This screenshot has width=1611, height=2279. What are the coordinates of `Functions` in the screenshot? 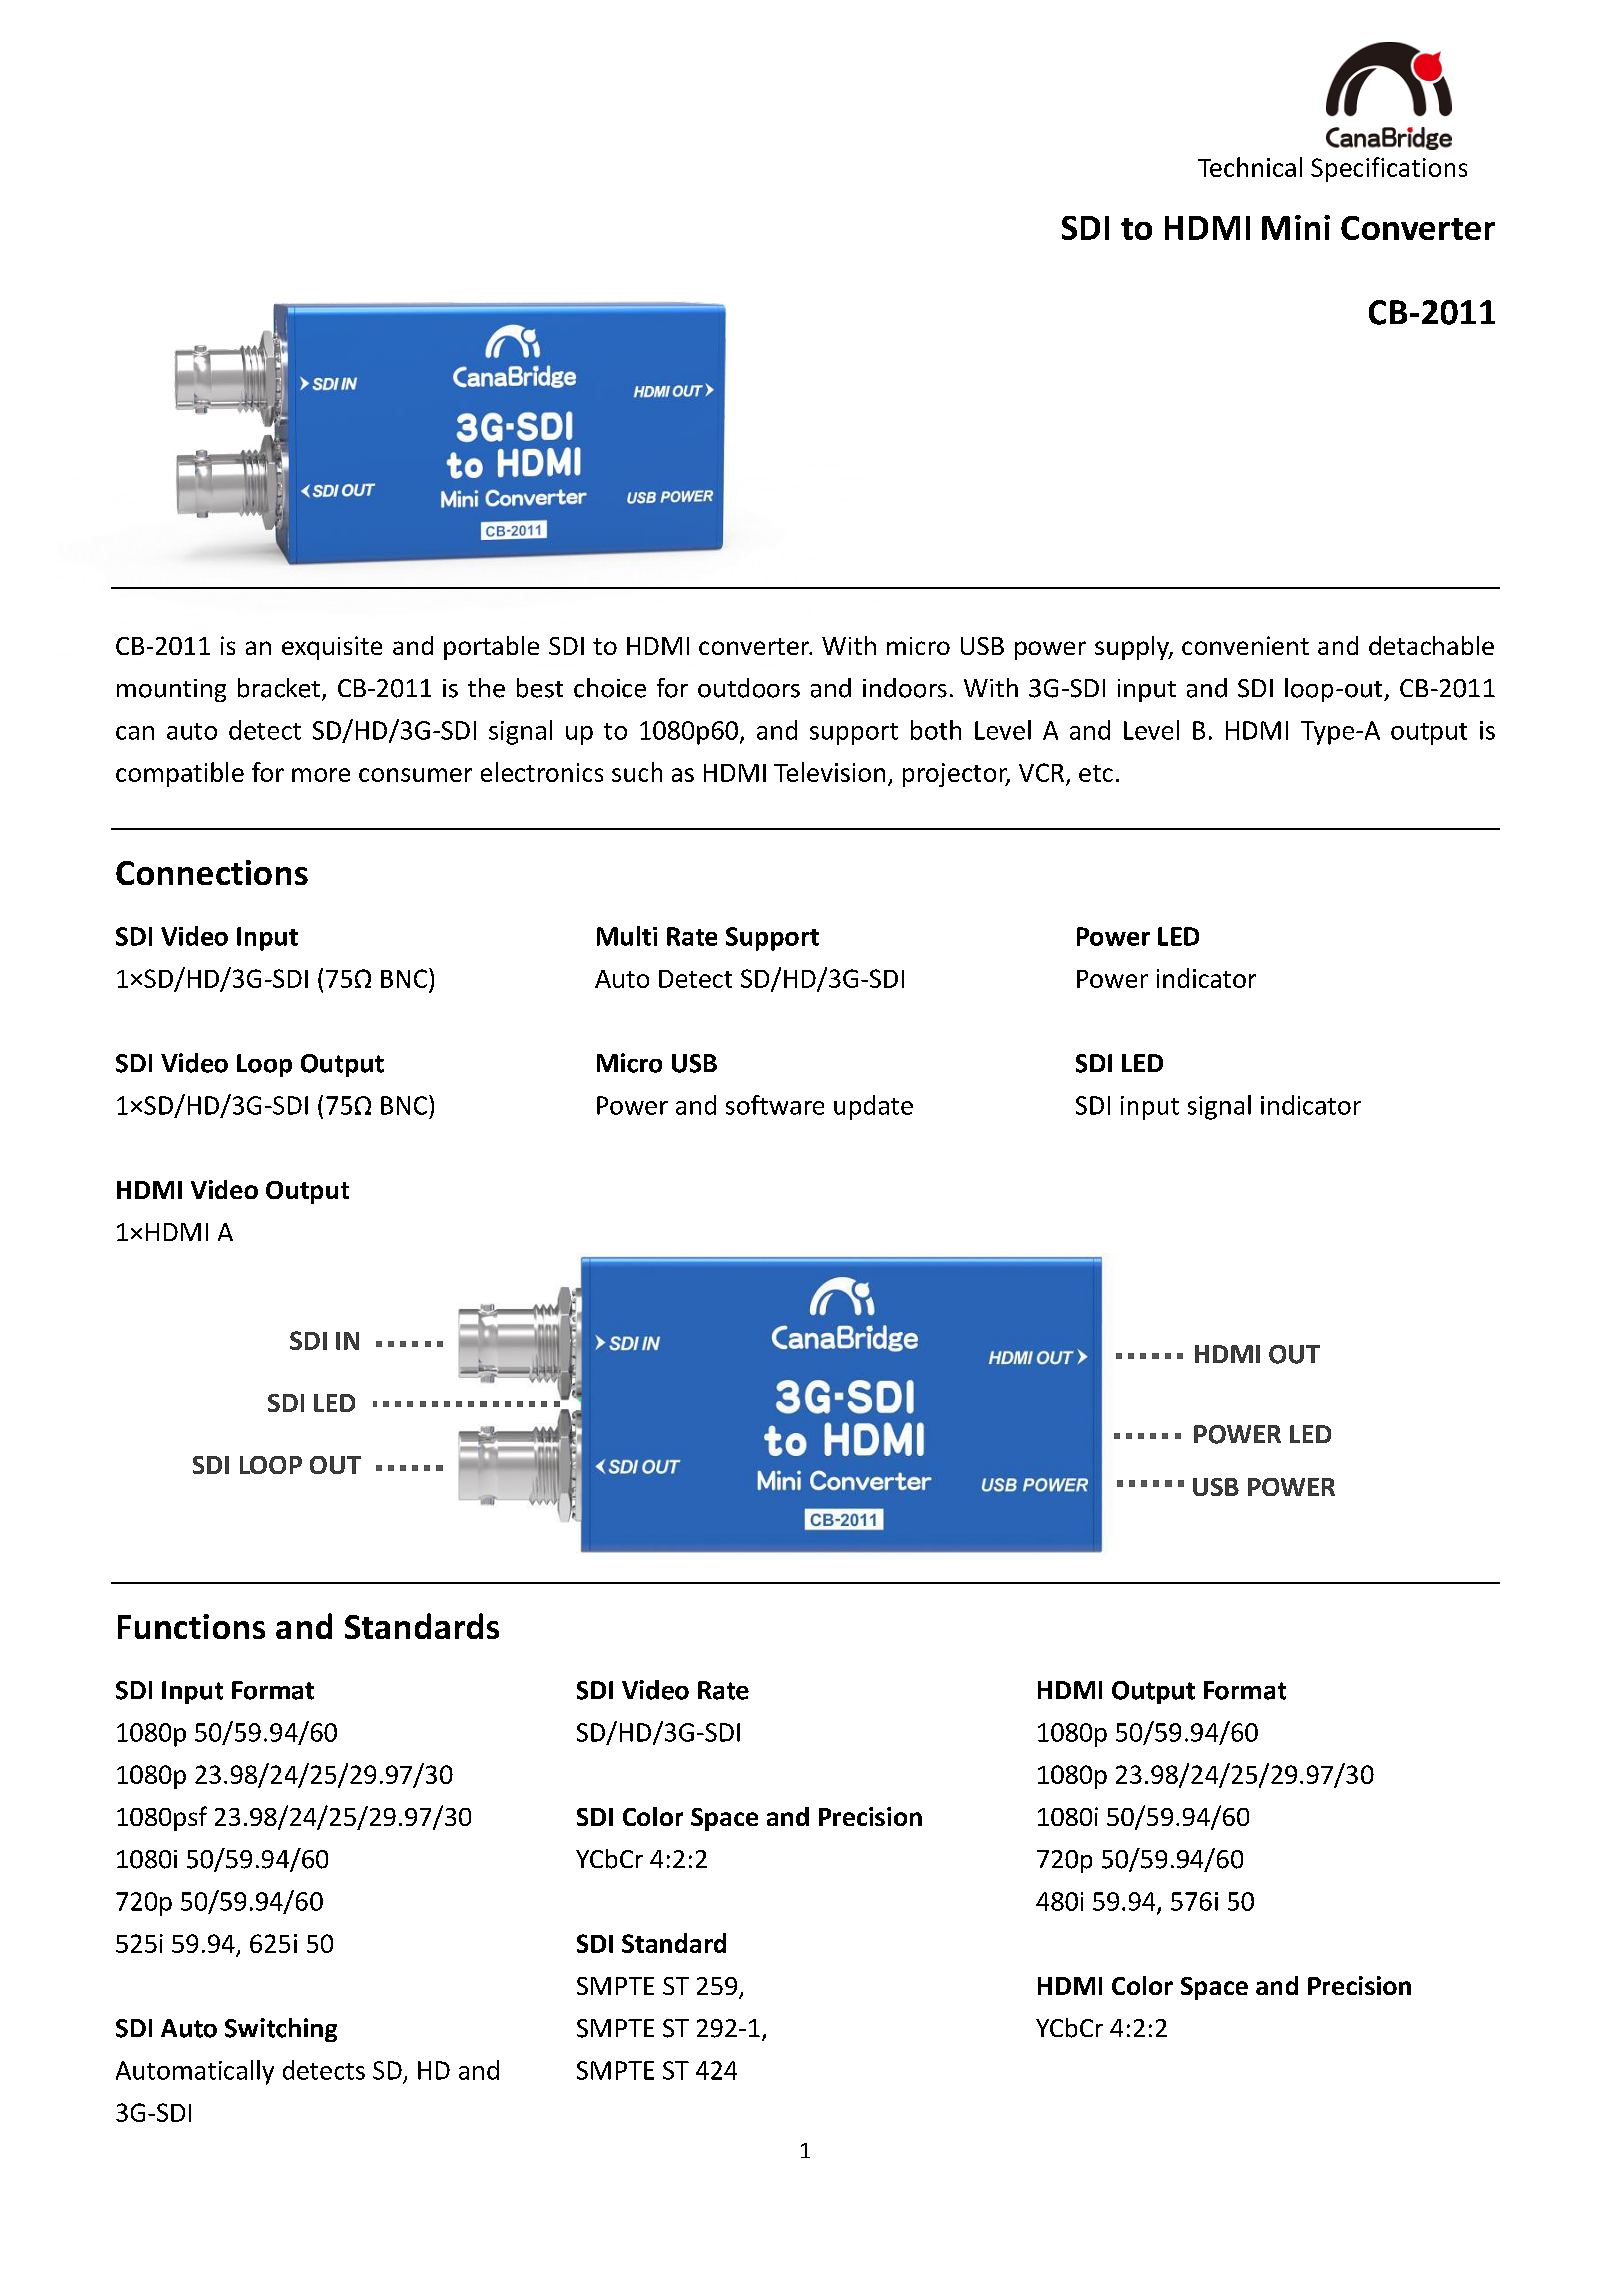 It's located at (191, 1626).
